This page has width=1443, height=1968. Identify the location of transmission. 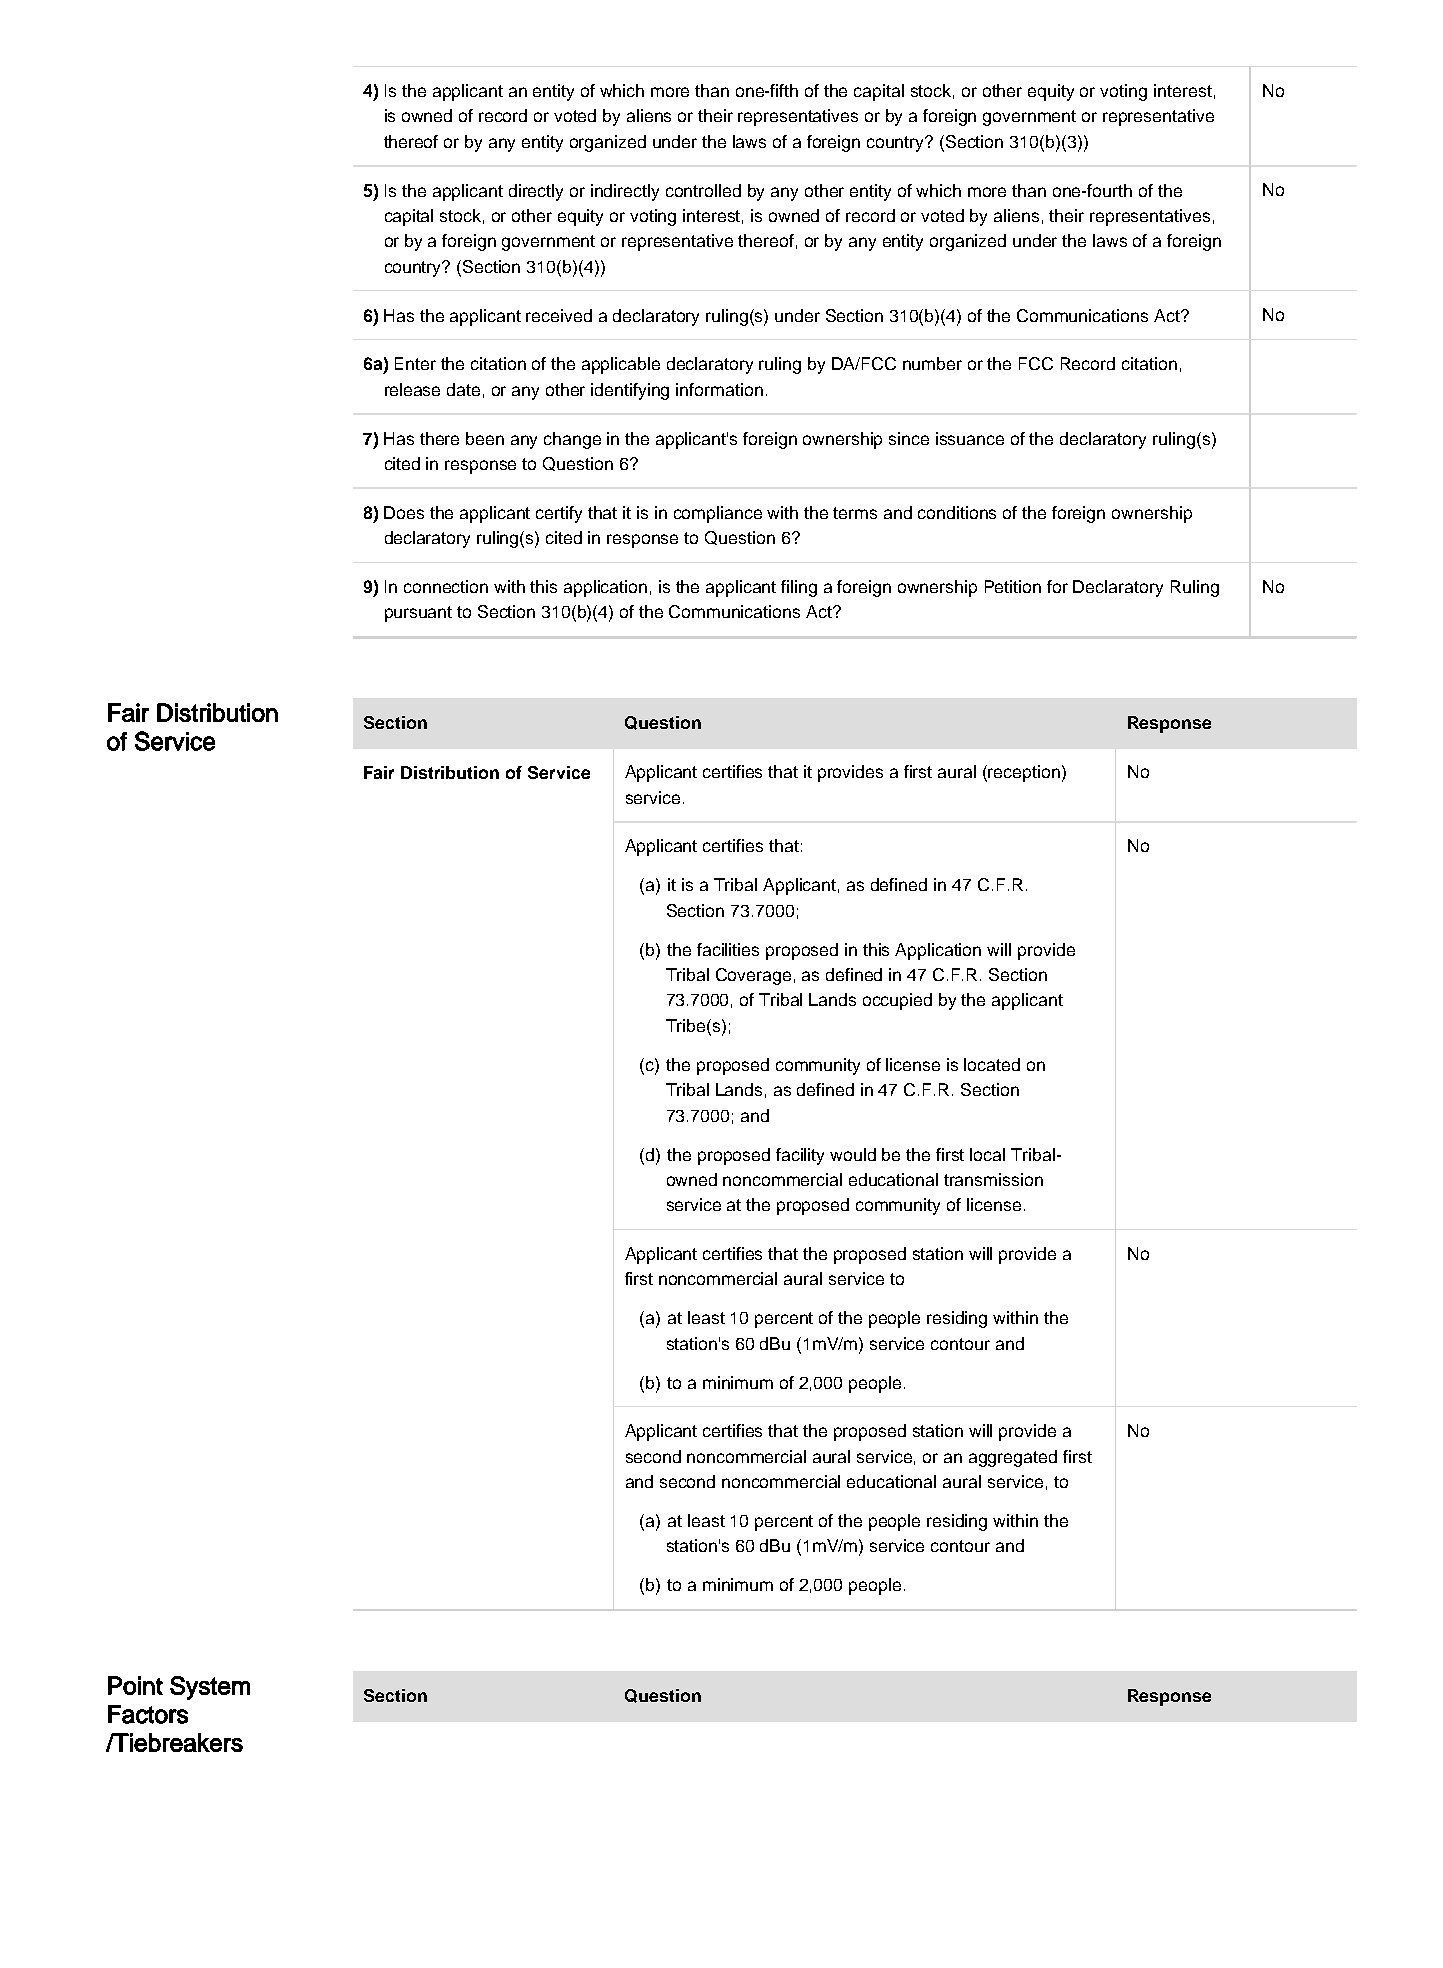
(993, 1179).
